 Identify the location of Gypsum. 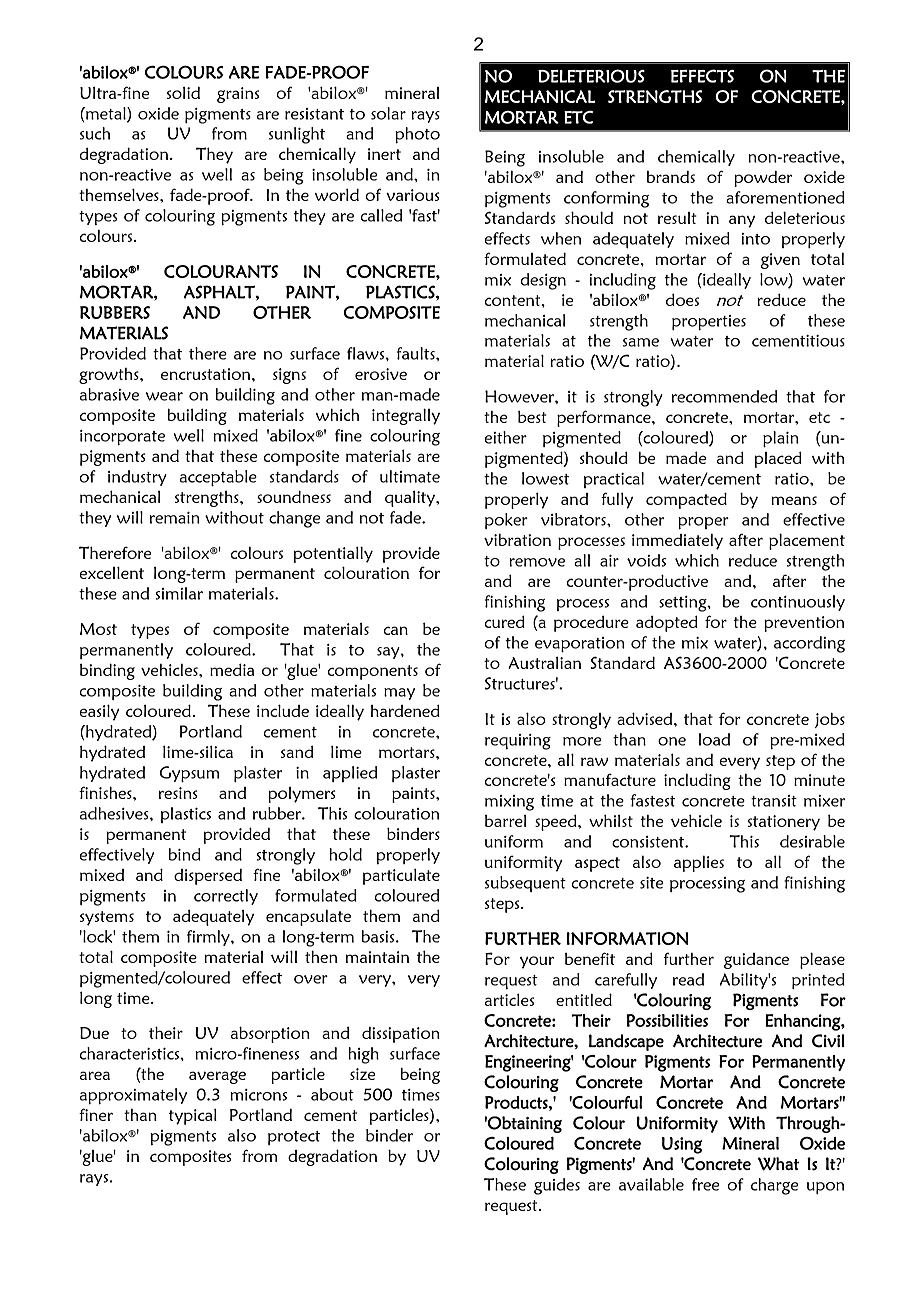
(189, 774).
